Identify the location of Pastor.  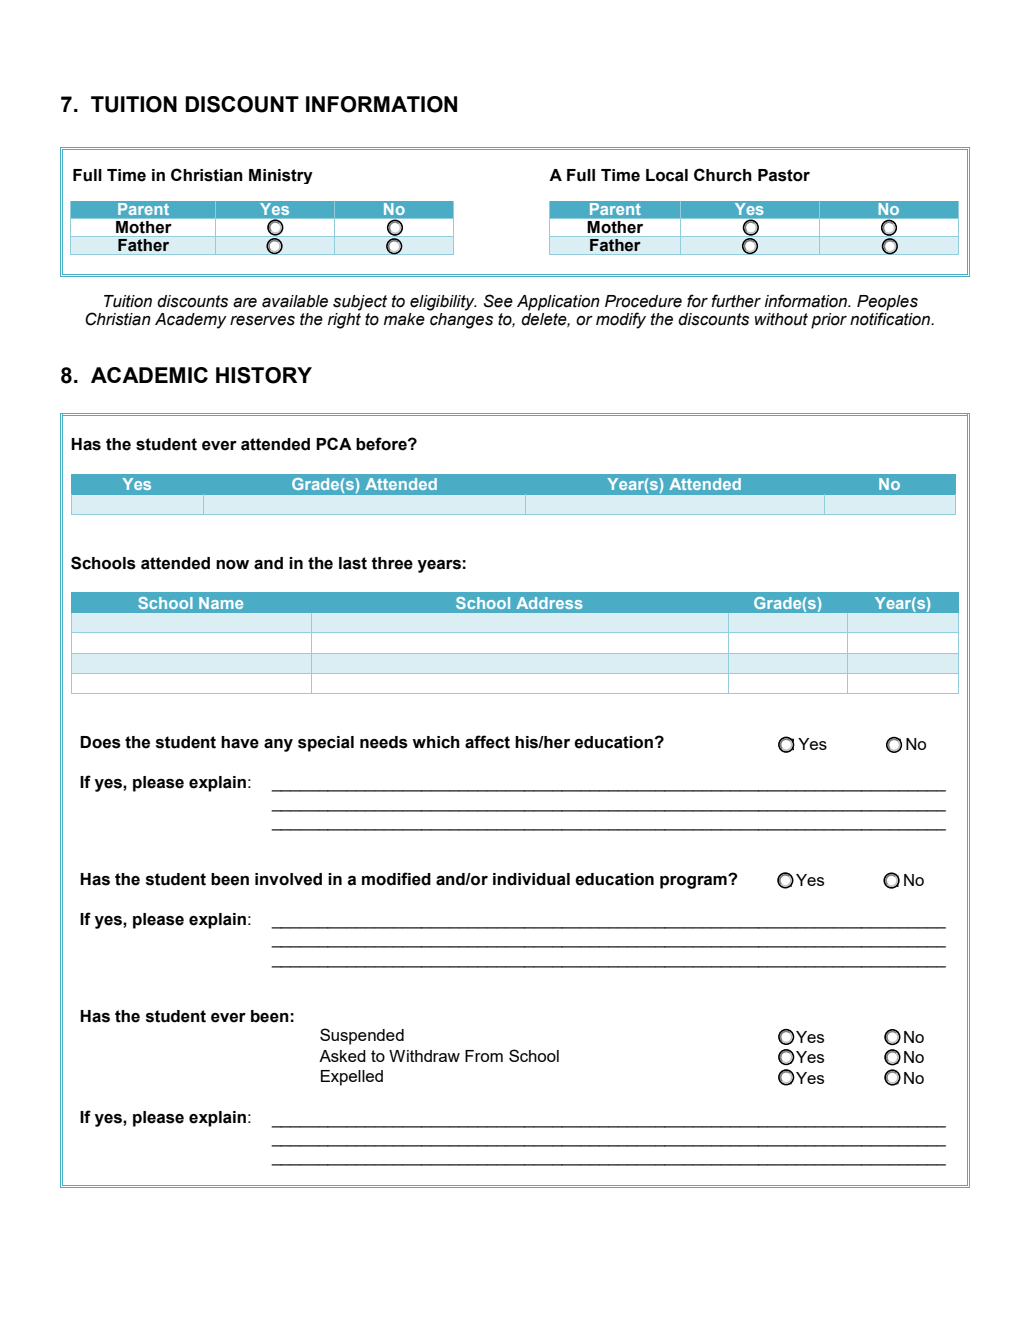
(784, 175).
